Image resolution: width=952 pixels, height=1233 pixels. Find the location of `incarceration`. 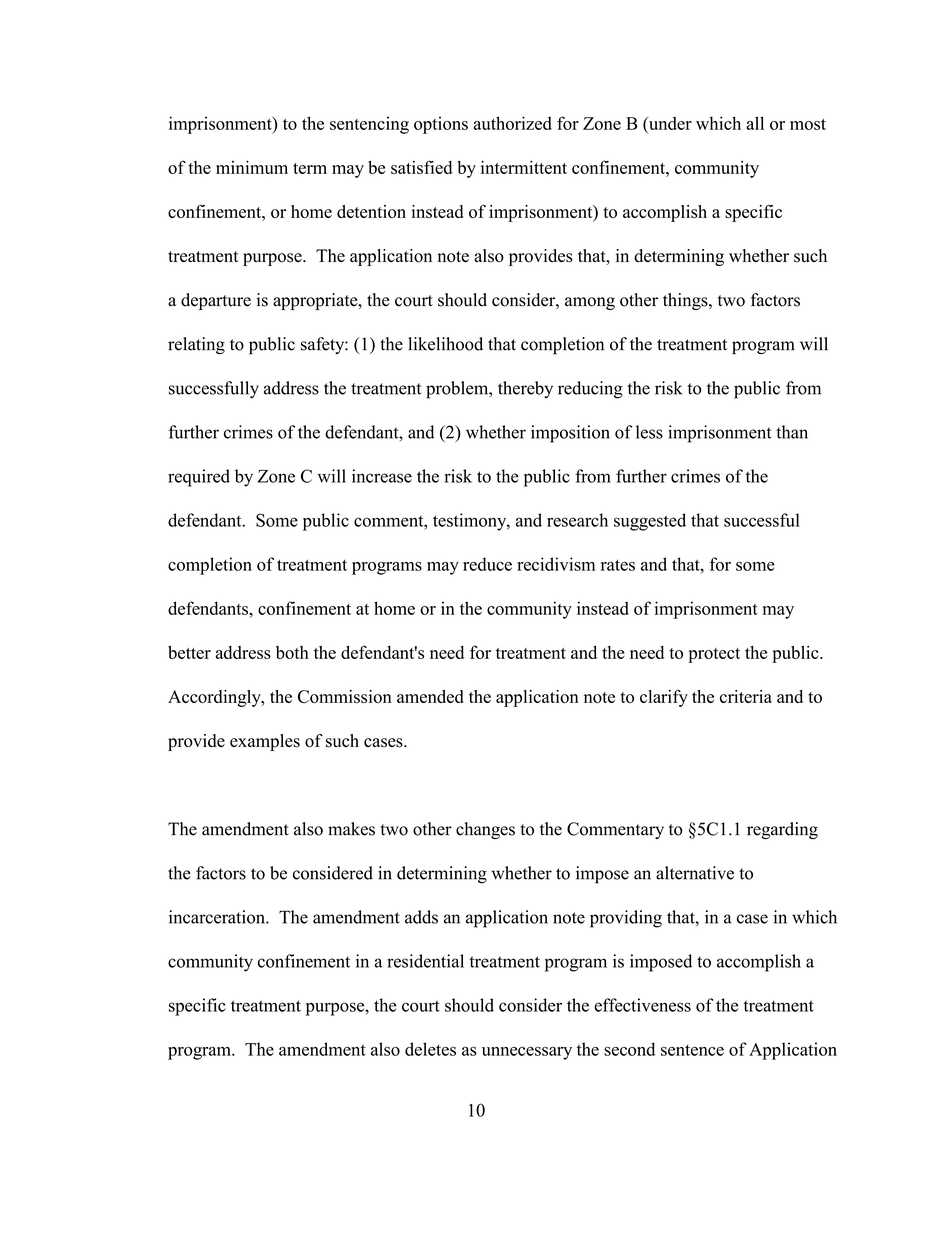

incarceration is located at coordinates (218, 917).
